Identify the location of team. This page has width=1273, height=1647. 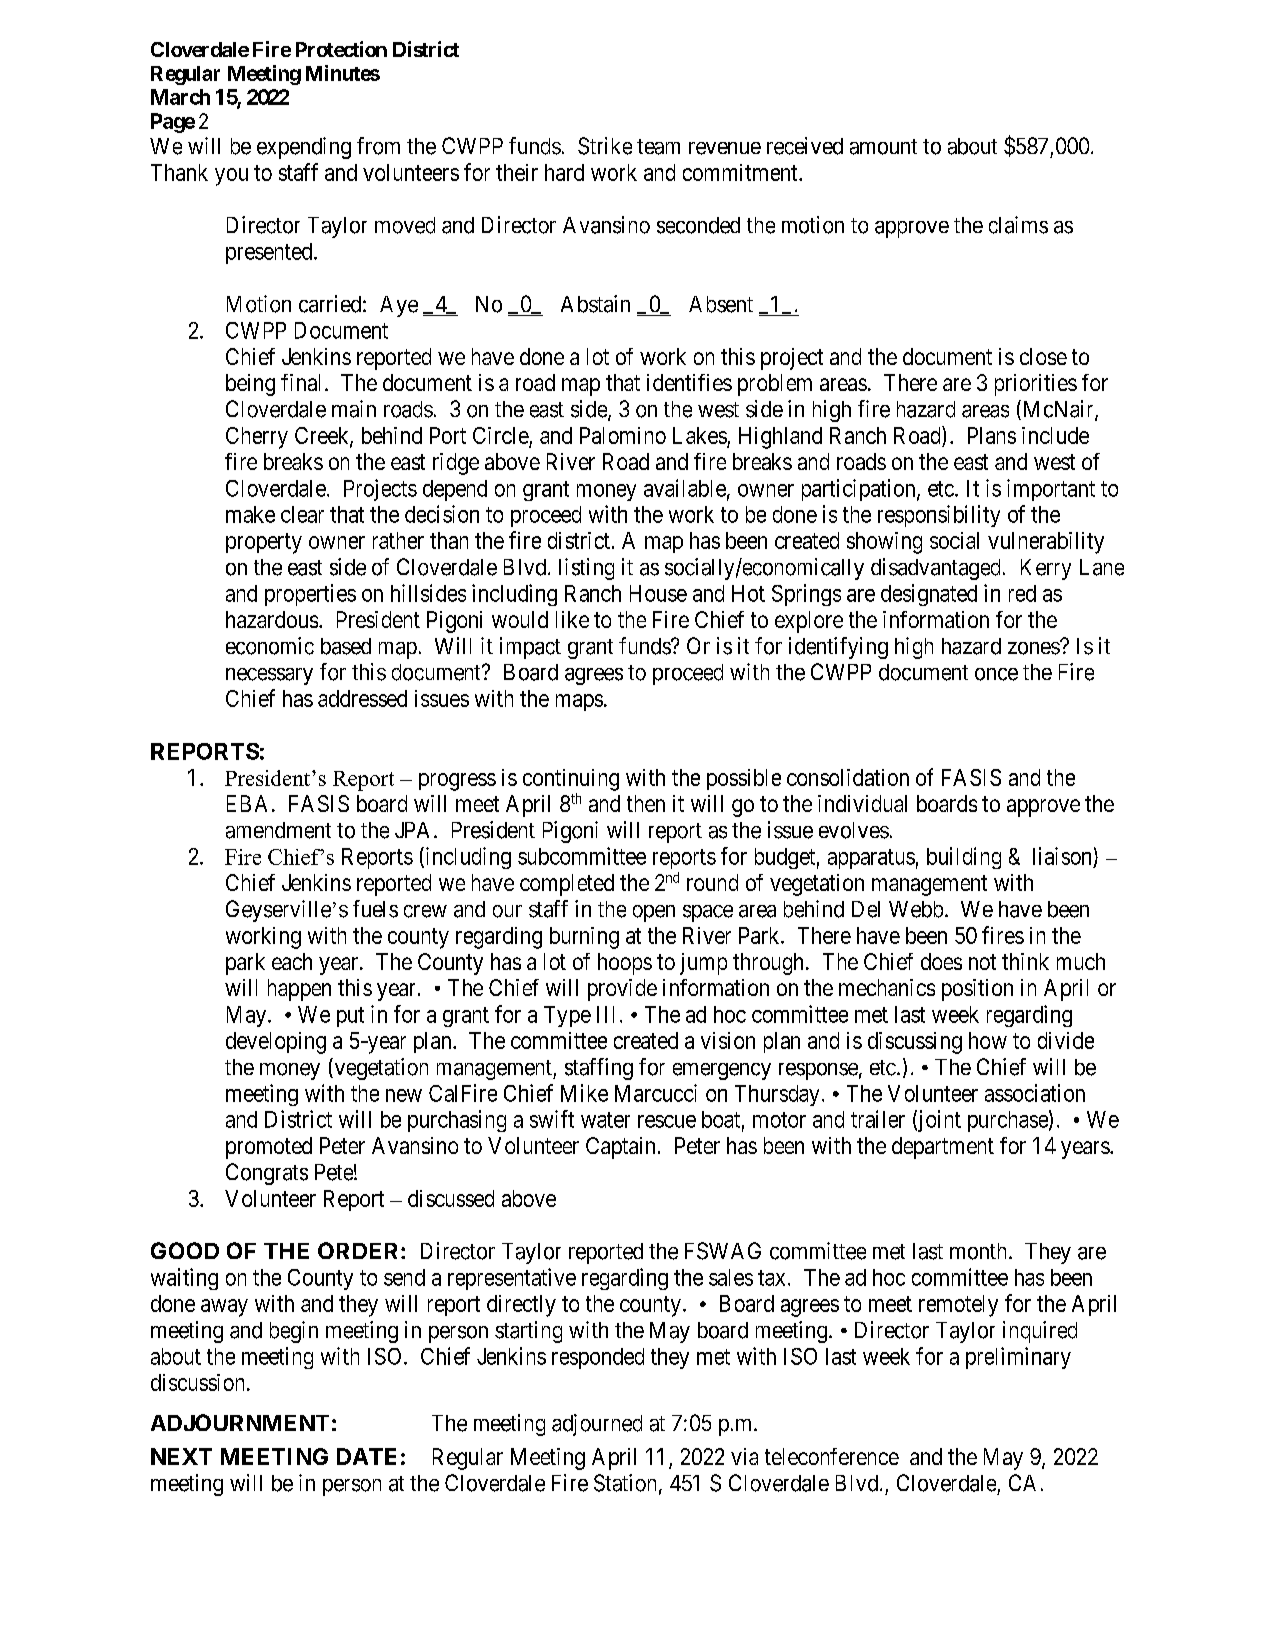
(658, 147).
